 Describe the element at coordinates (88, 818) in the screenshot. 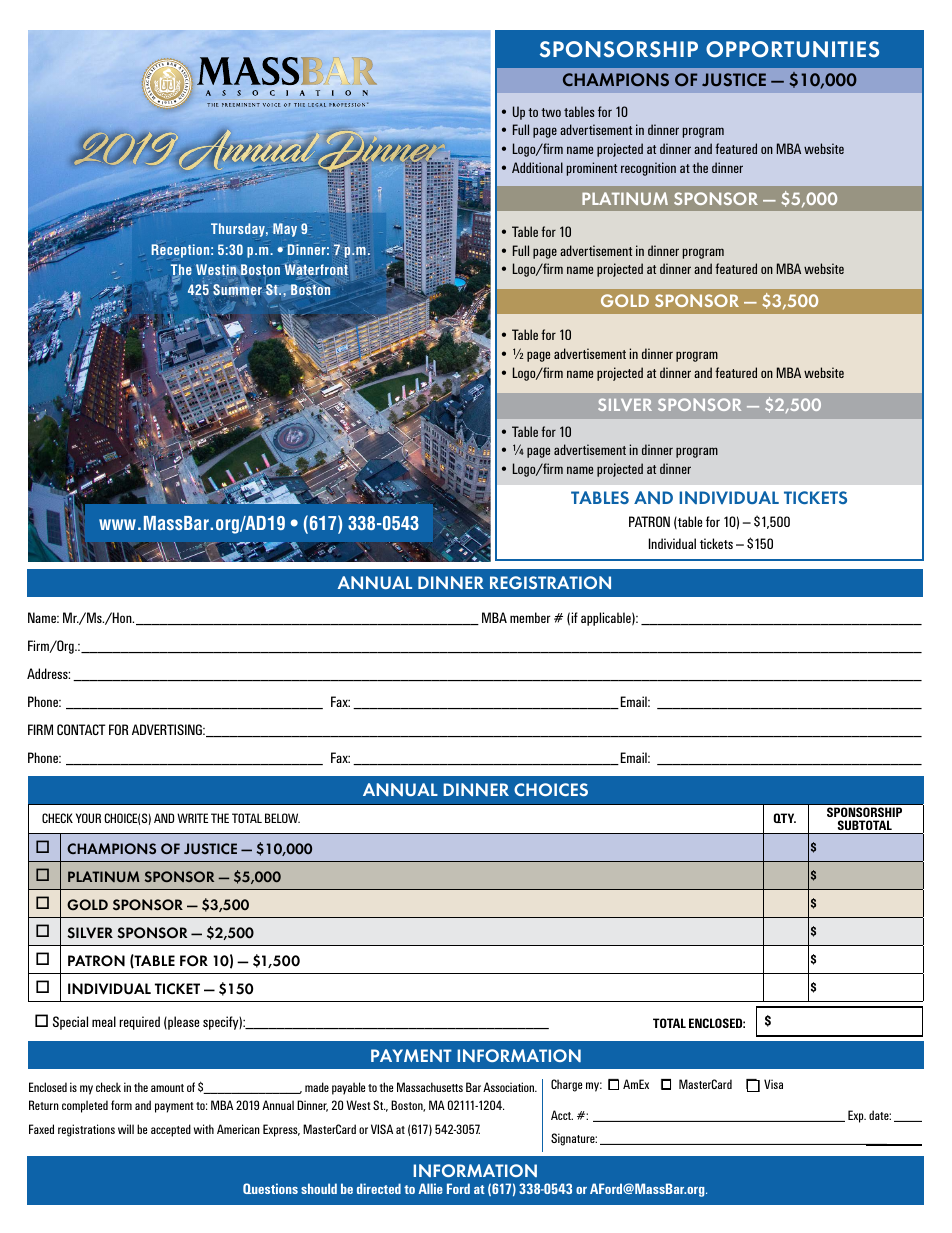

I see `YOUR` at that location.
